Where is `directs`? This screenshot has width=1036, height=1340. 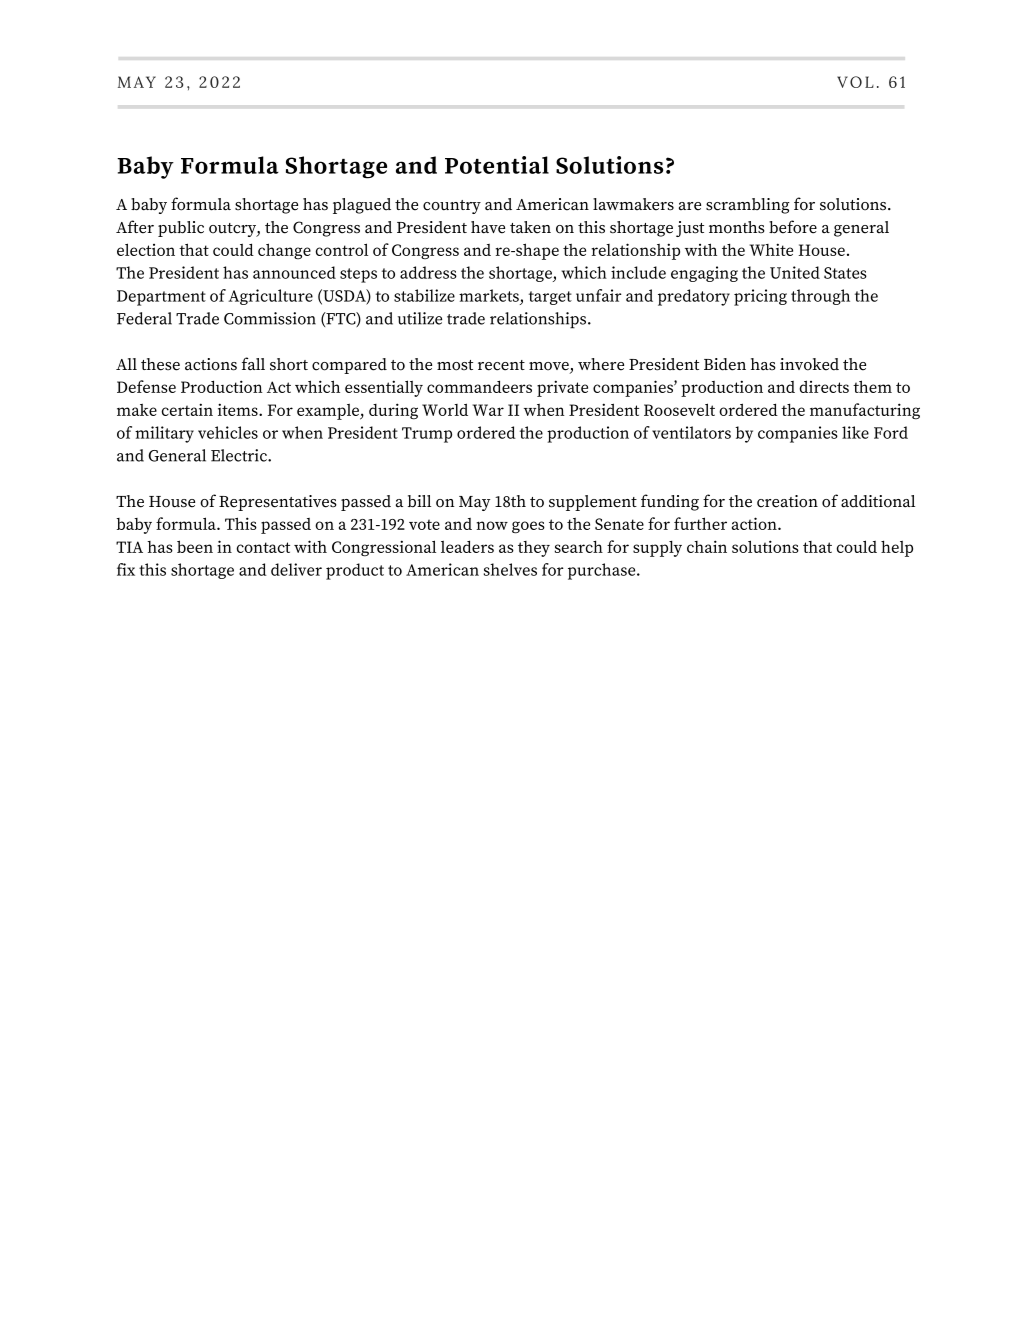 directs is located at coordinates (824, 386).
